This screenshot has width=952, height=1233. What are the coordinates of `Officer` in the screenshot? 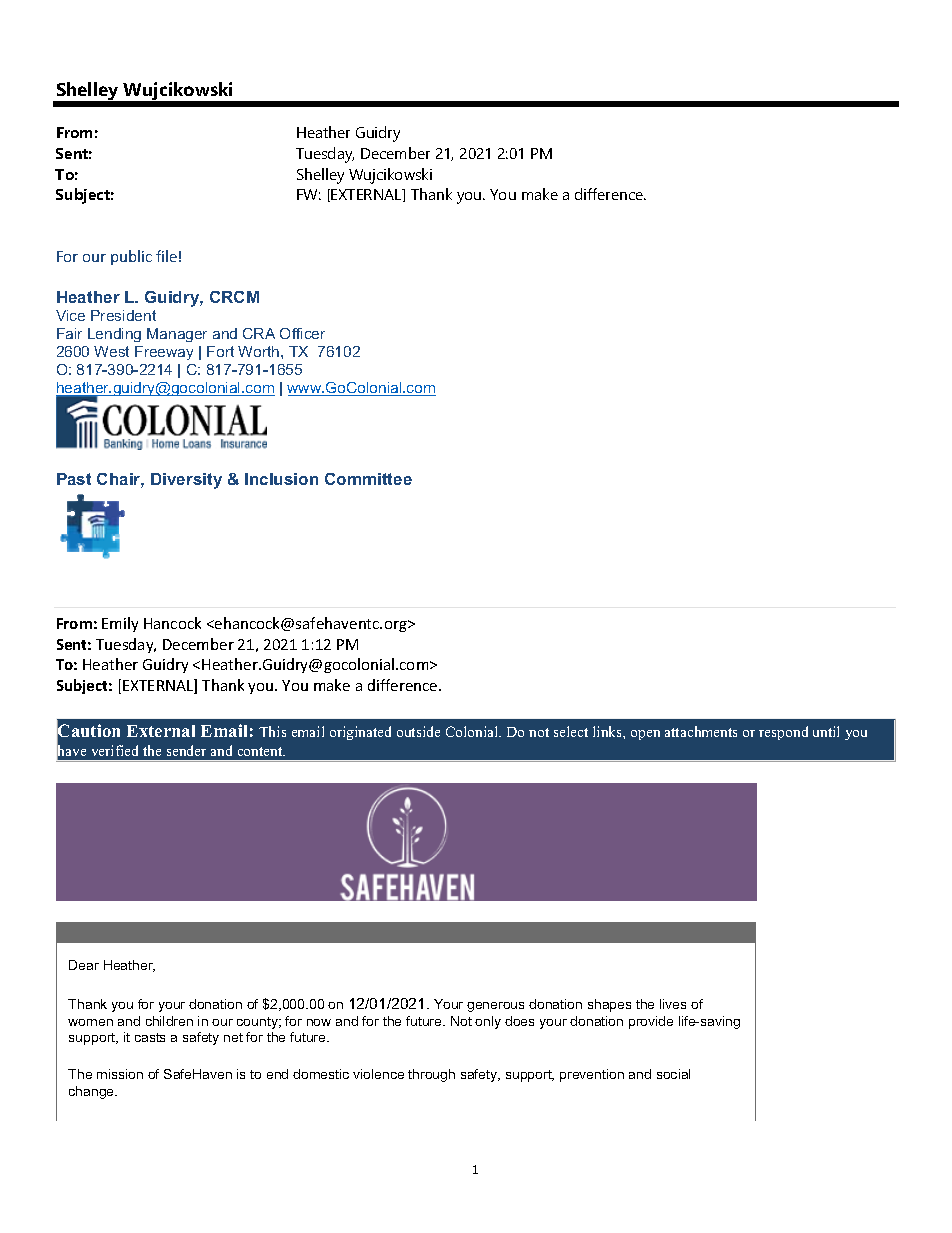 It's located at (302, 333).
